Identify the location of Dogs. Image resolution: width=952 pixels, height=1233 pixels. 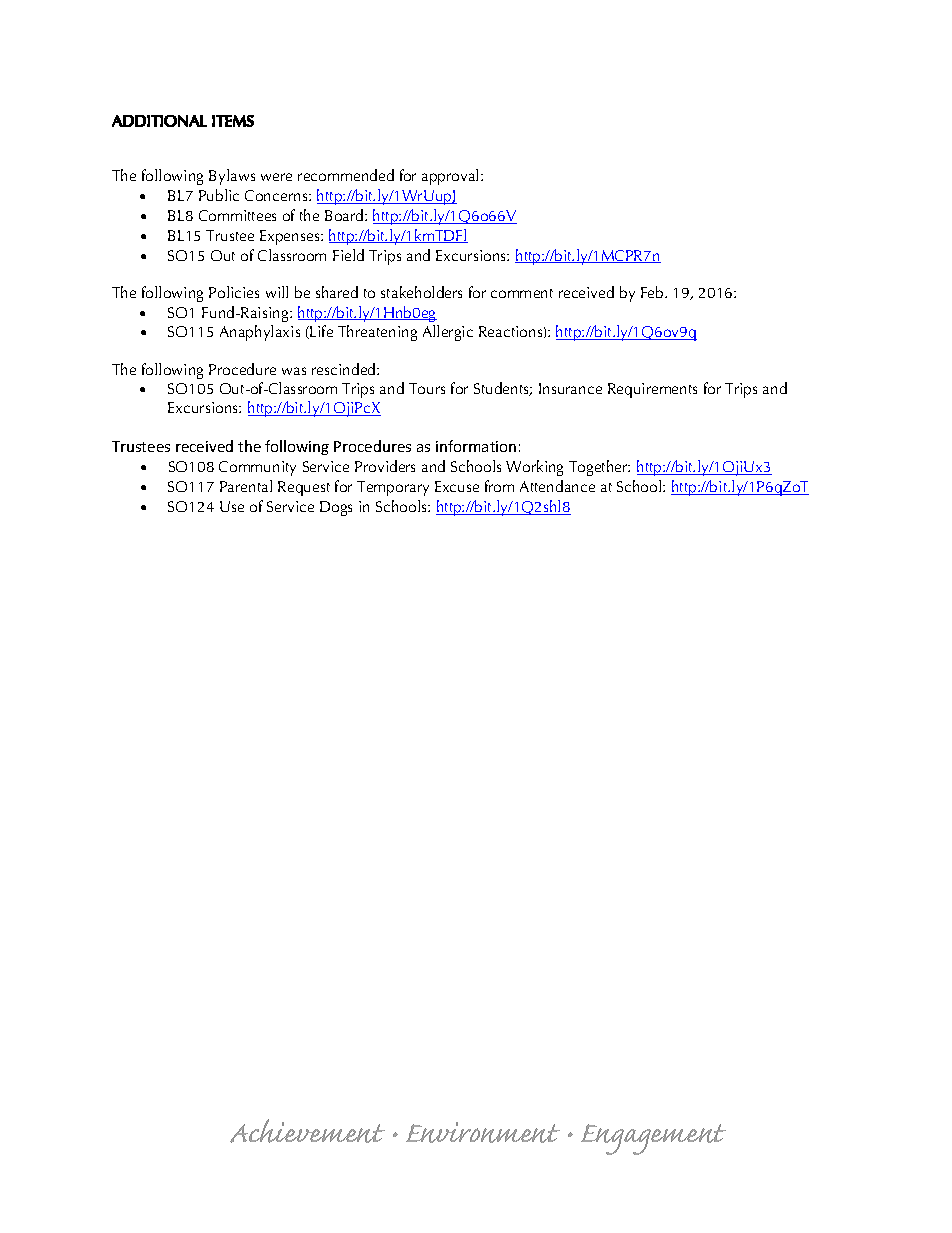
(336, 508).
